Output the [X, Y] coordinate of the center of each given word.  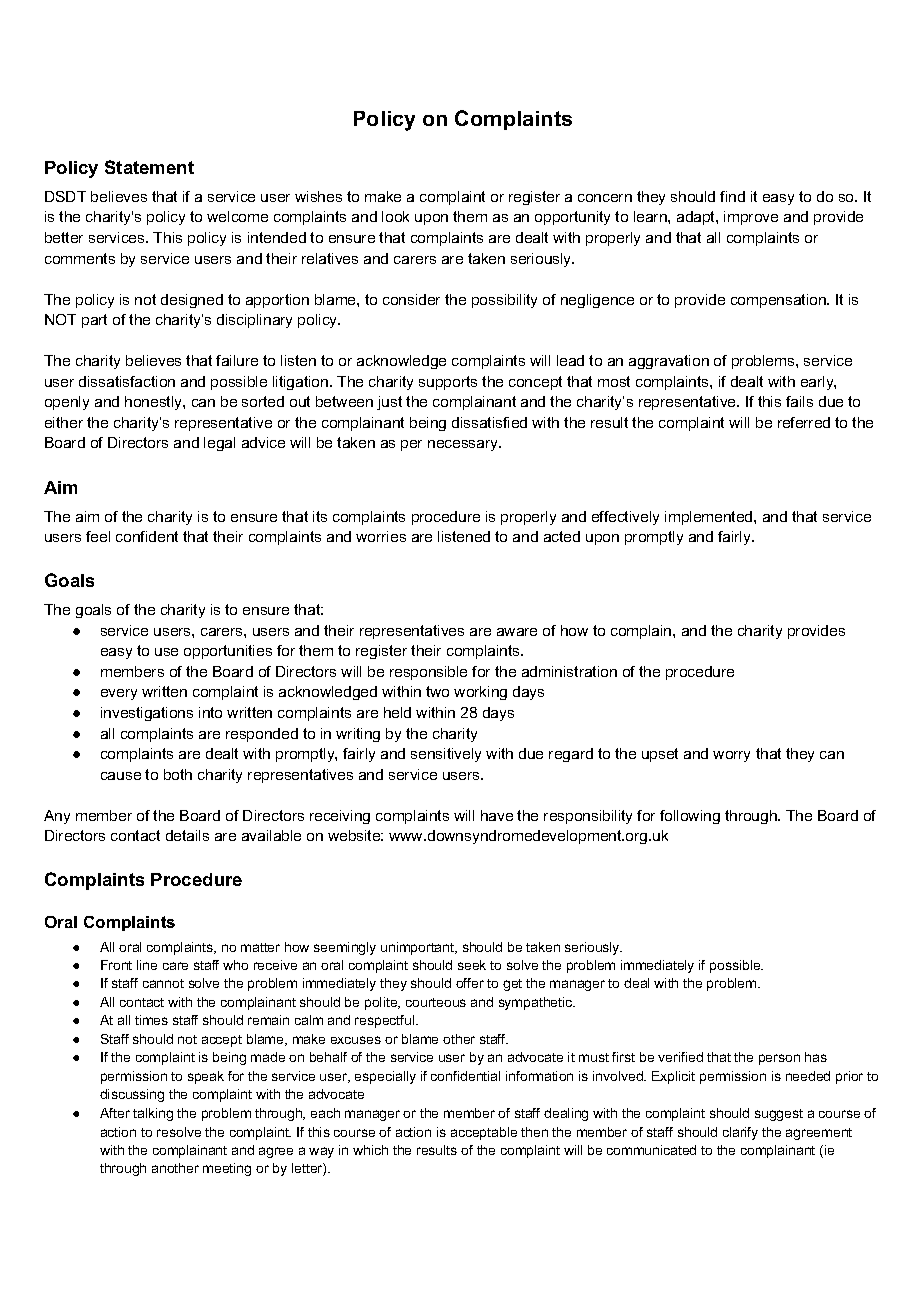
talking [153, 1114]
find [732, 196]
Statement [149, 167]
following [690, 817]
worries [381, 536]
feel [98, 536]
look [395, 216]
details [187, 835]
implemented [710, 518]
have [497, 815]
